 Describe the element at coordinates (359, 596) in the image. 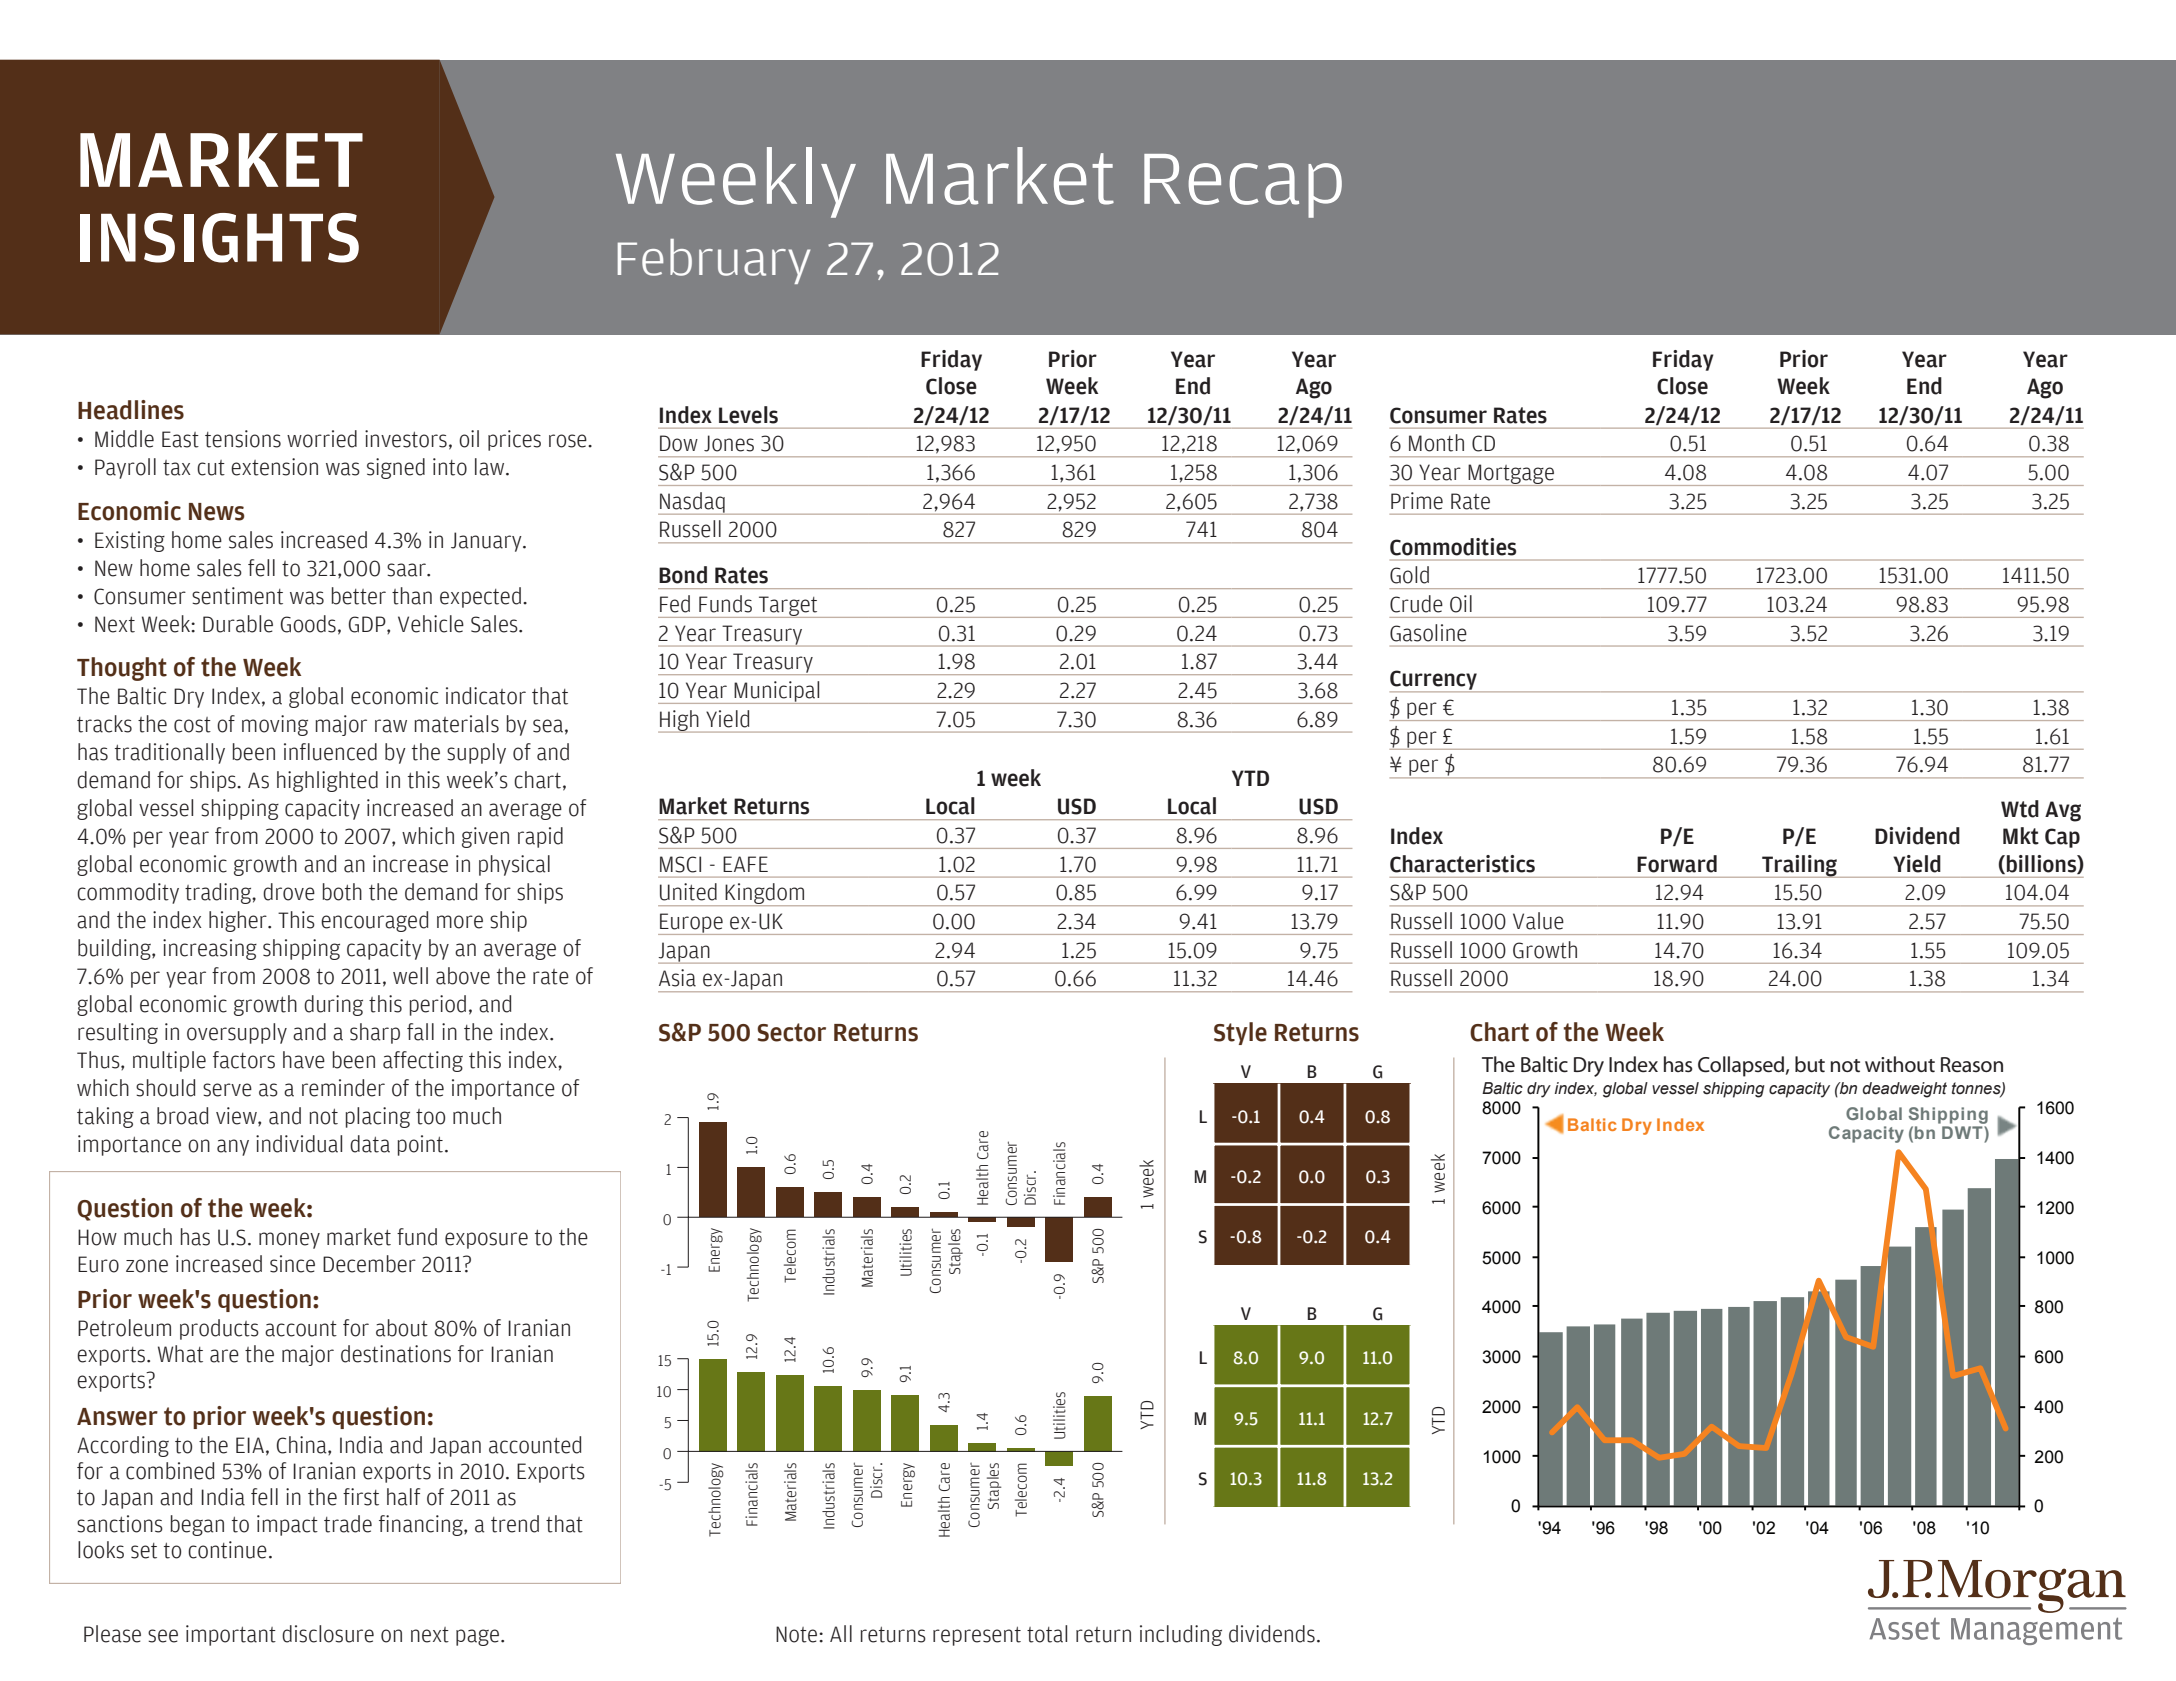

I see `better` at that location.
